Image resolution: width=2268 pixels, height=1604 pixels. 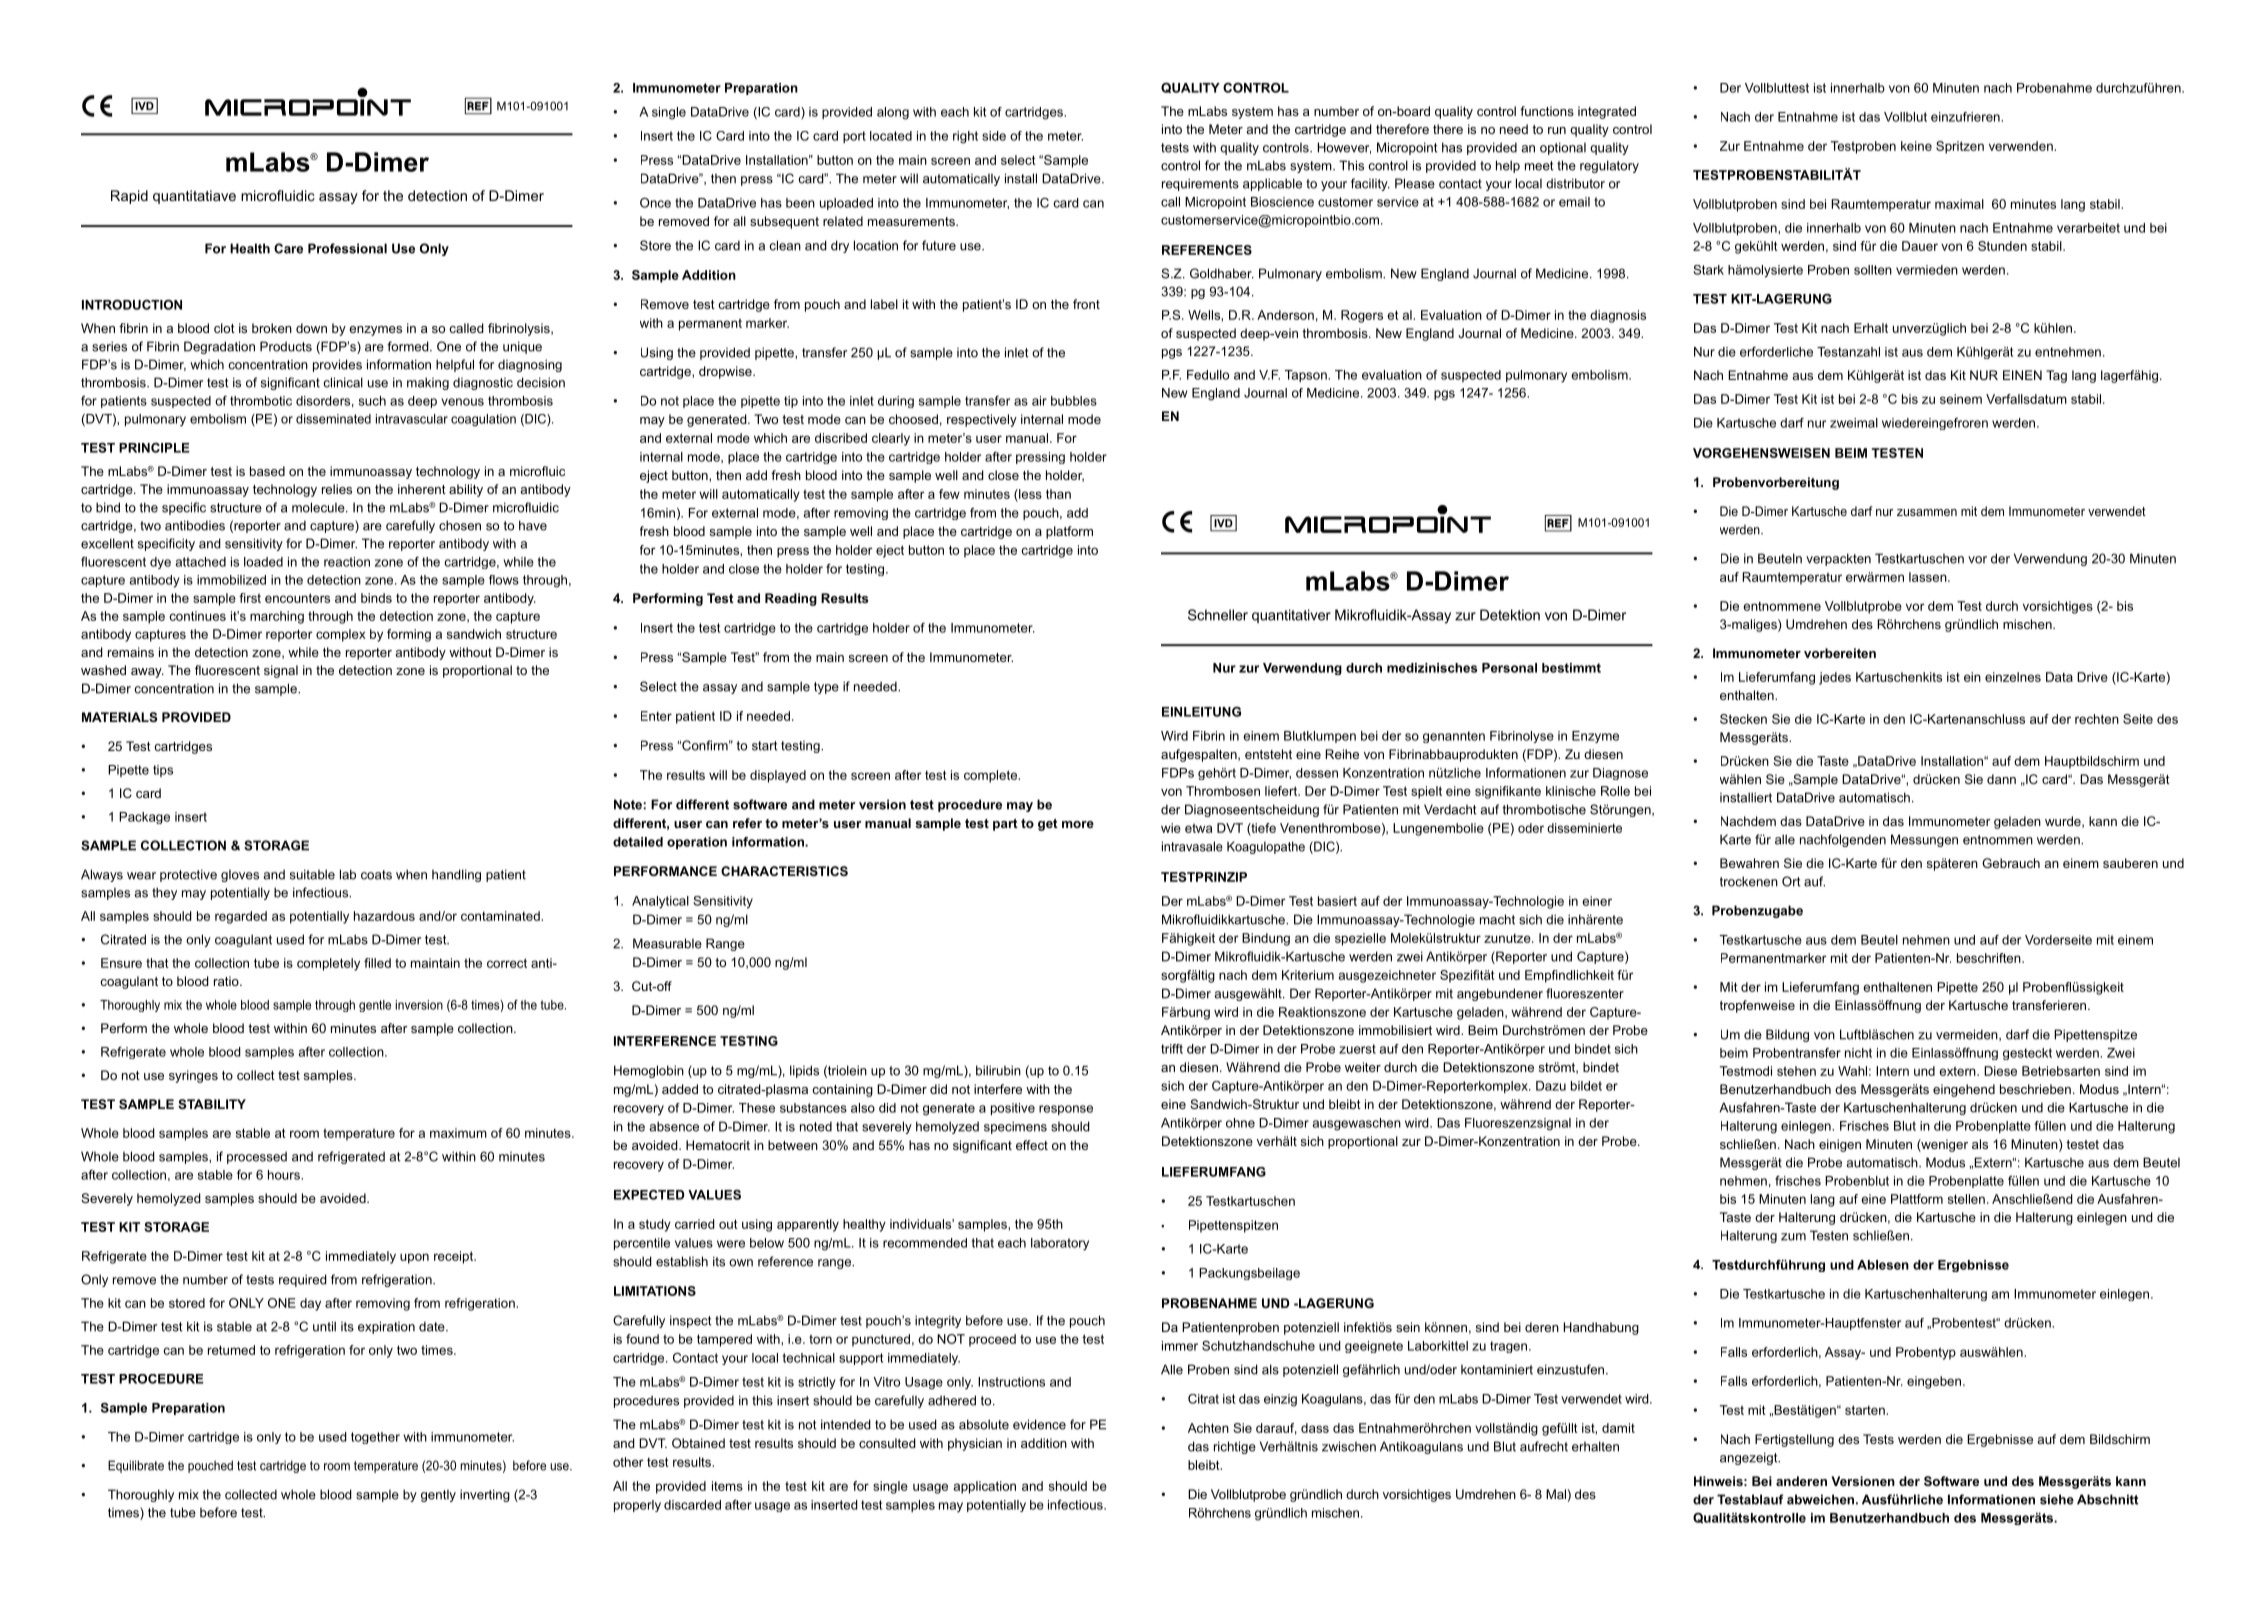 What do you see at coordinates (994, 136) in the screenshot?
I see `side` at bounding box center [994, 136].
